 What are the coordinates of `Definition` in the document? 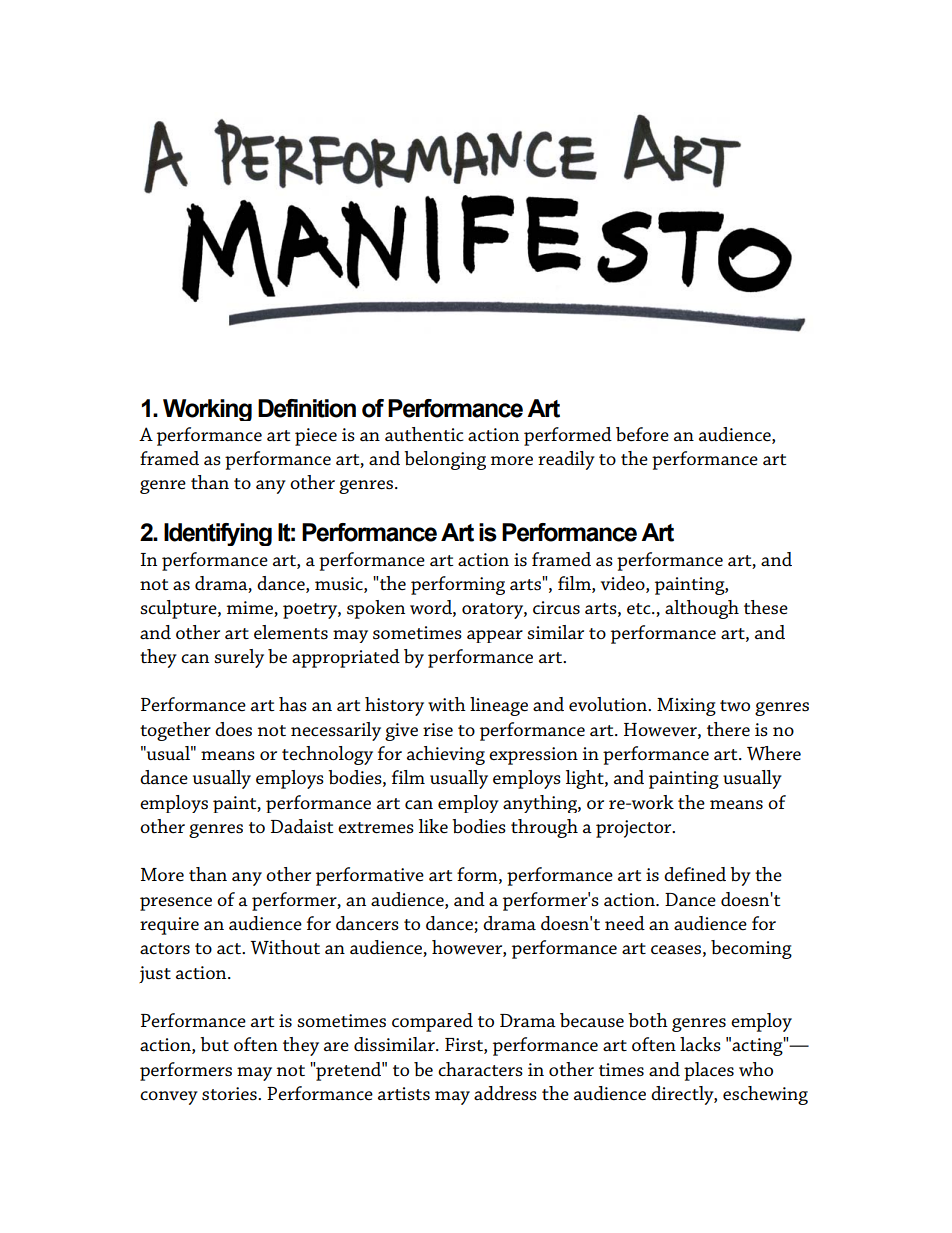 It's located at (307, 408).
